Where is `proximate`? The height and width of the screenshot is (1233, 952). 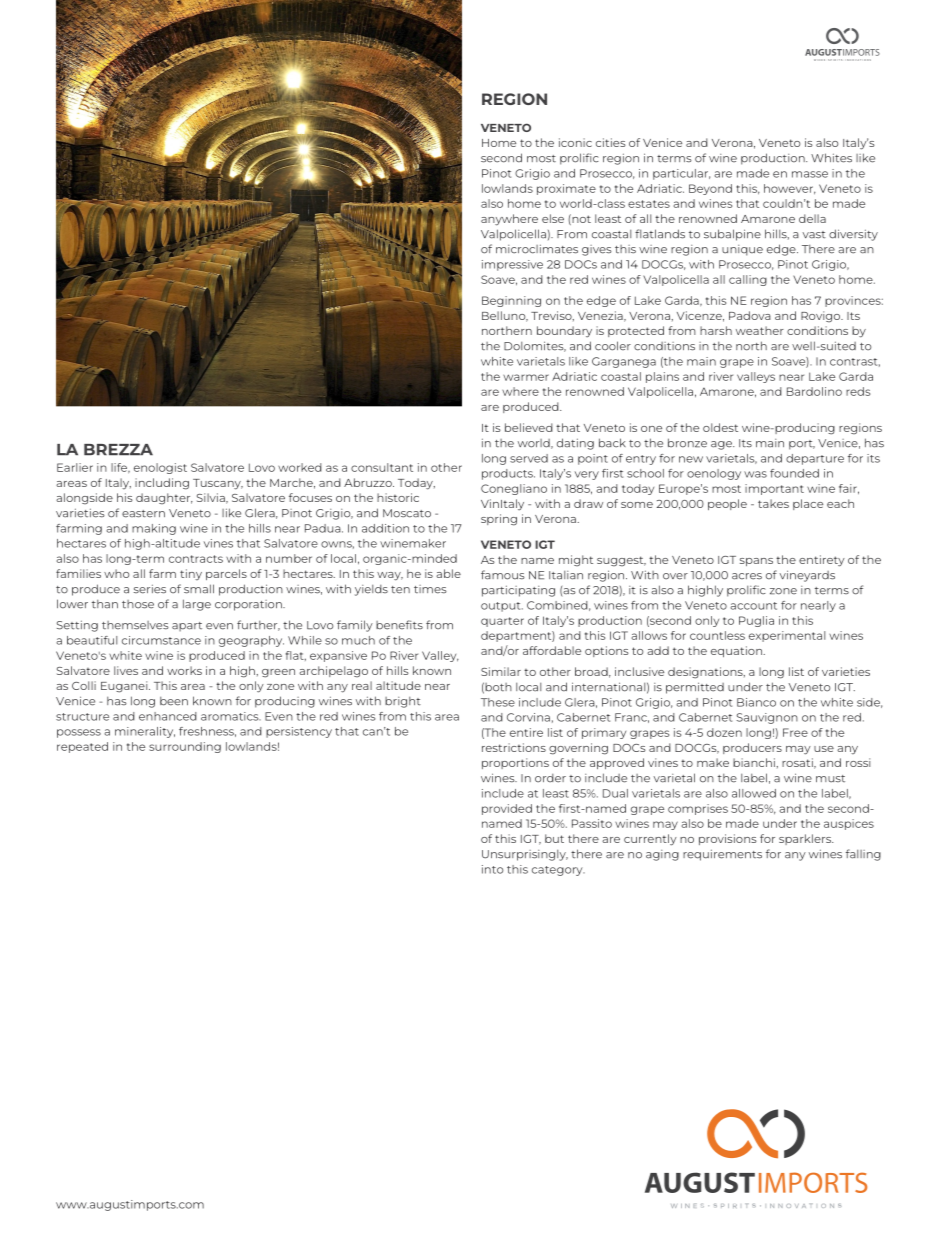 proximate is located at coordinates (566, 189).
